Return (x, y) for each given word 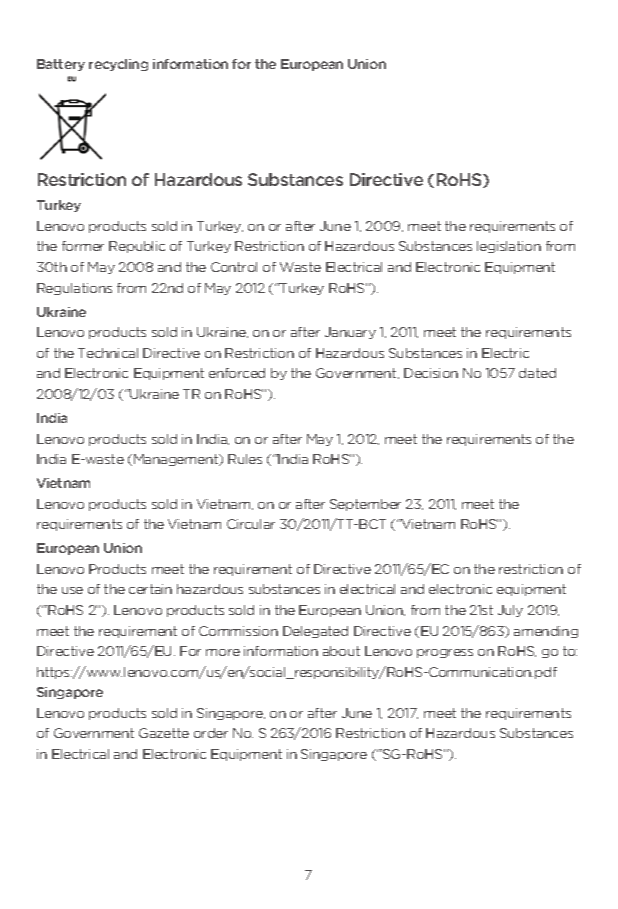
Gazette (164, 733)
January (350, 333)
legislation (509, 247)
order (211, 733)
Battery (61, 65)
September (365, 505)
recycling (118, 65)
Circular (251, 524)
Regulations (74, 289)
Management (177, 460)
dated (537, 373)
